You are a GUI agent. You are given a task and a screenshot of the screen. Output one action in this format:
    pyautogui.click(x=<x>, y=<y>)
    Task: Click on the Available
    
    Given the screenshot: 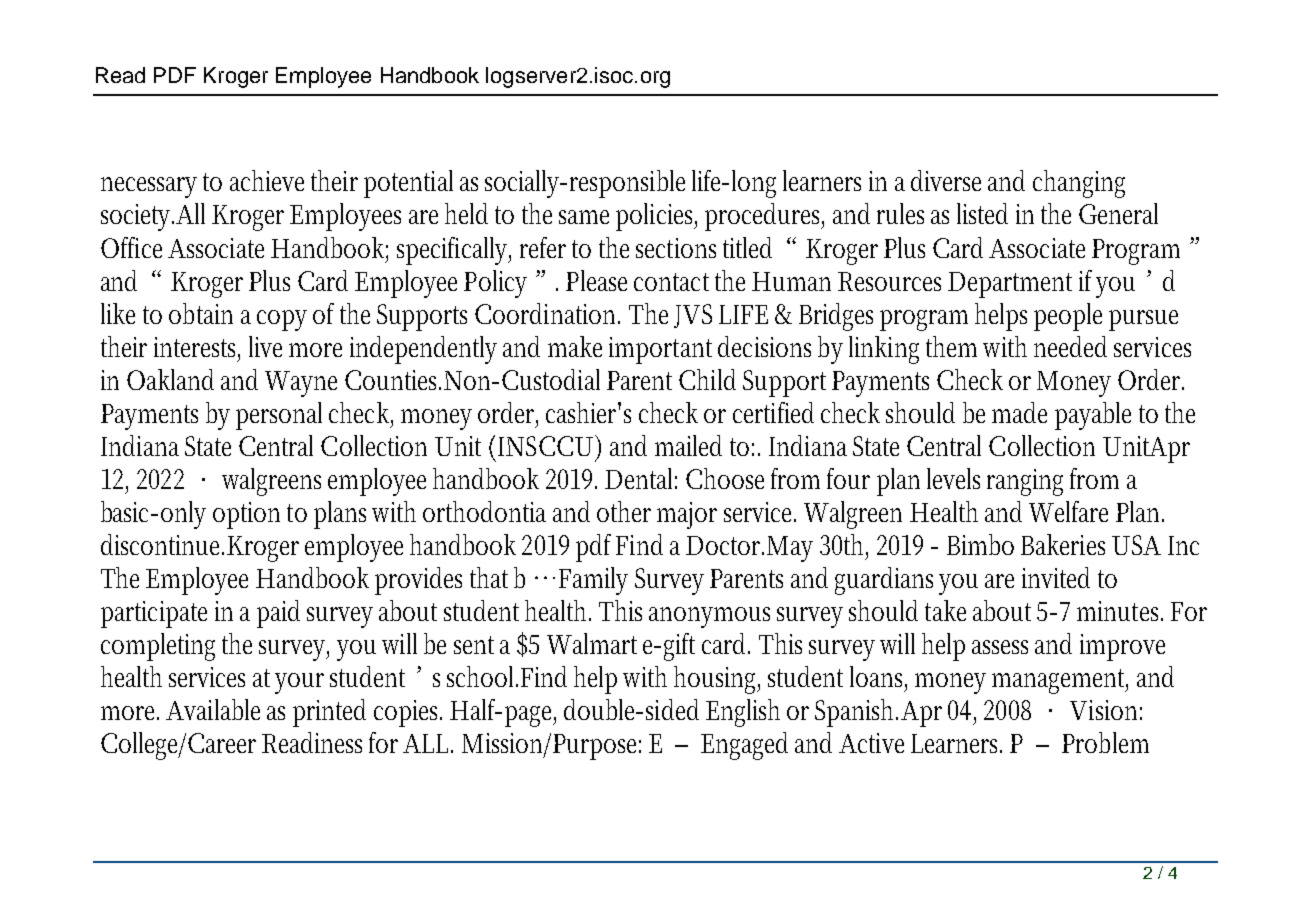 What is the action you would take?
    pyautogui.click(x=213, y=709)
